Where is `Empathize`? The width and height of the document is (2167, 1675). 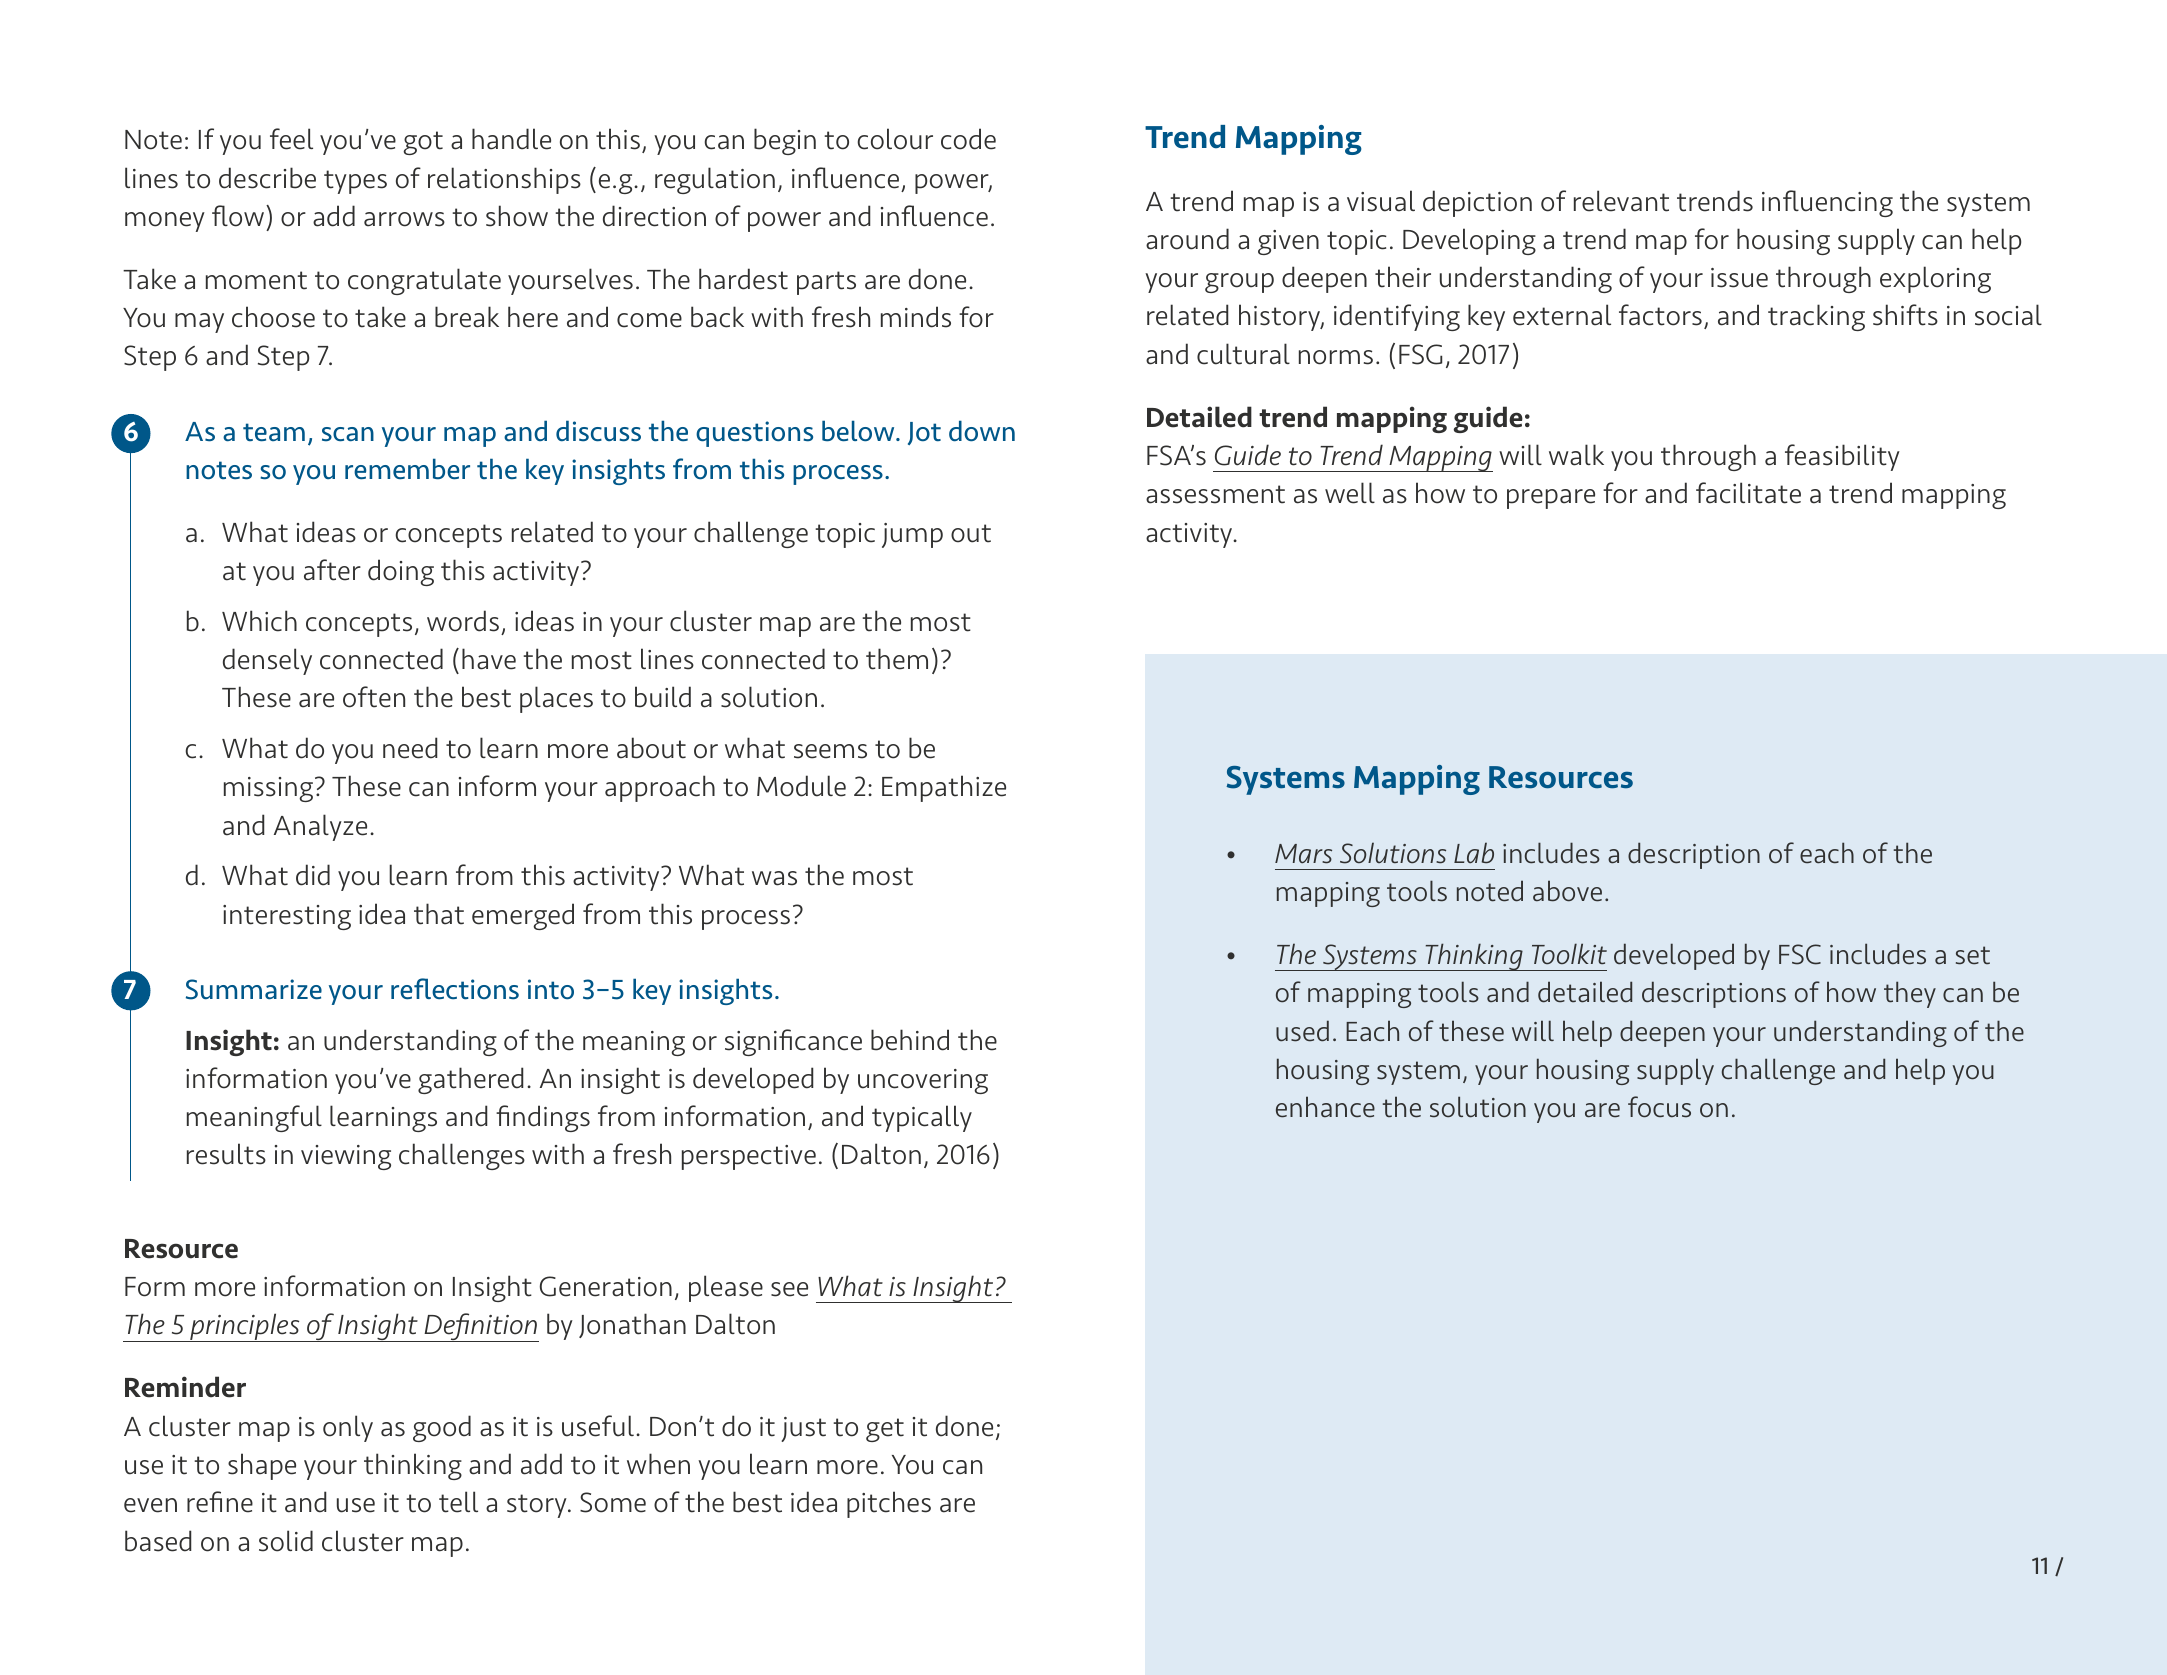 Empathize is located at coordinates (944, 788).
